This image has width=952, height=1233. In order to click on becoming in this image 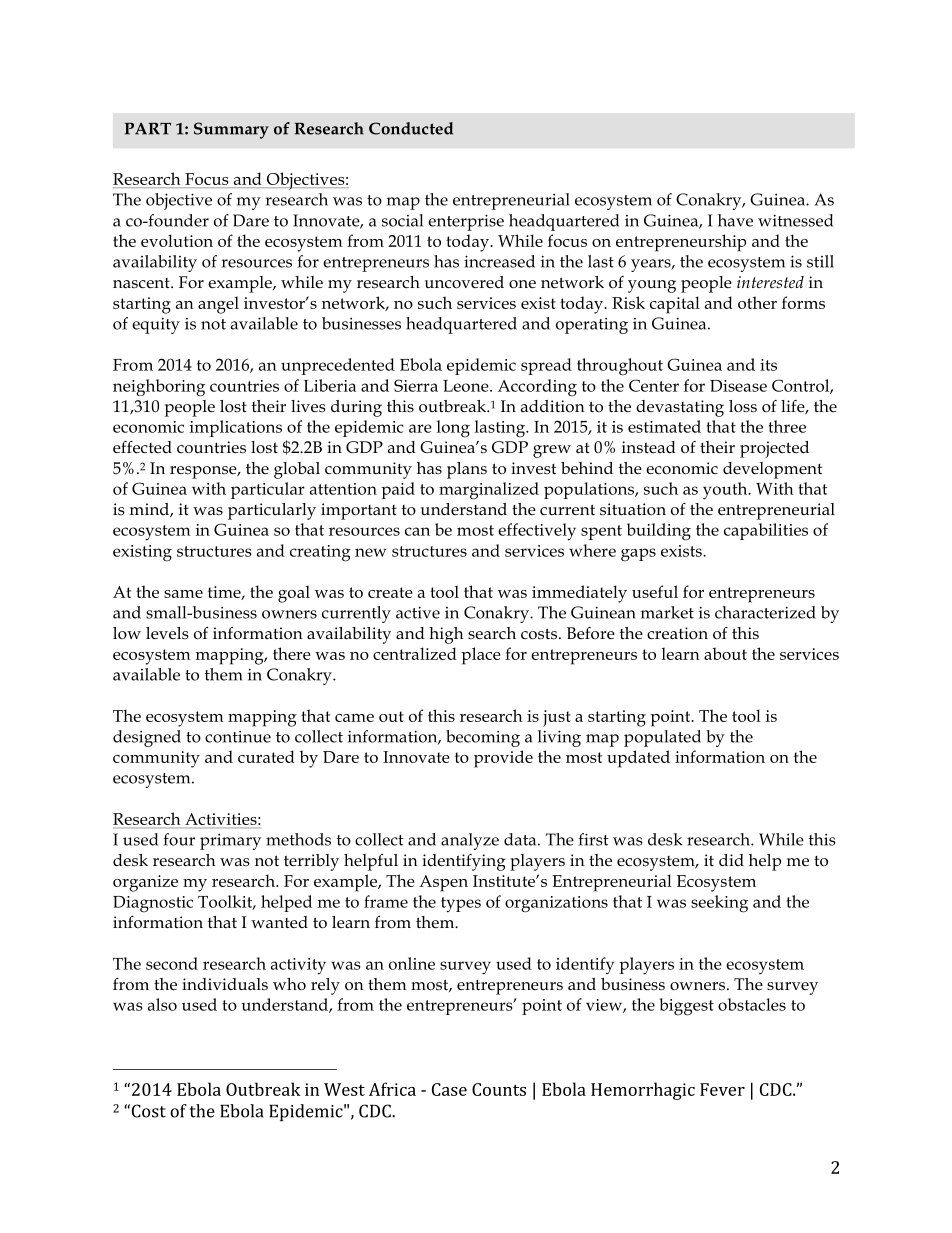, I will do `click(483, 738)`.
